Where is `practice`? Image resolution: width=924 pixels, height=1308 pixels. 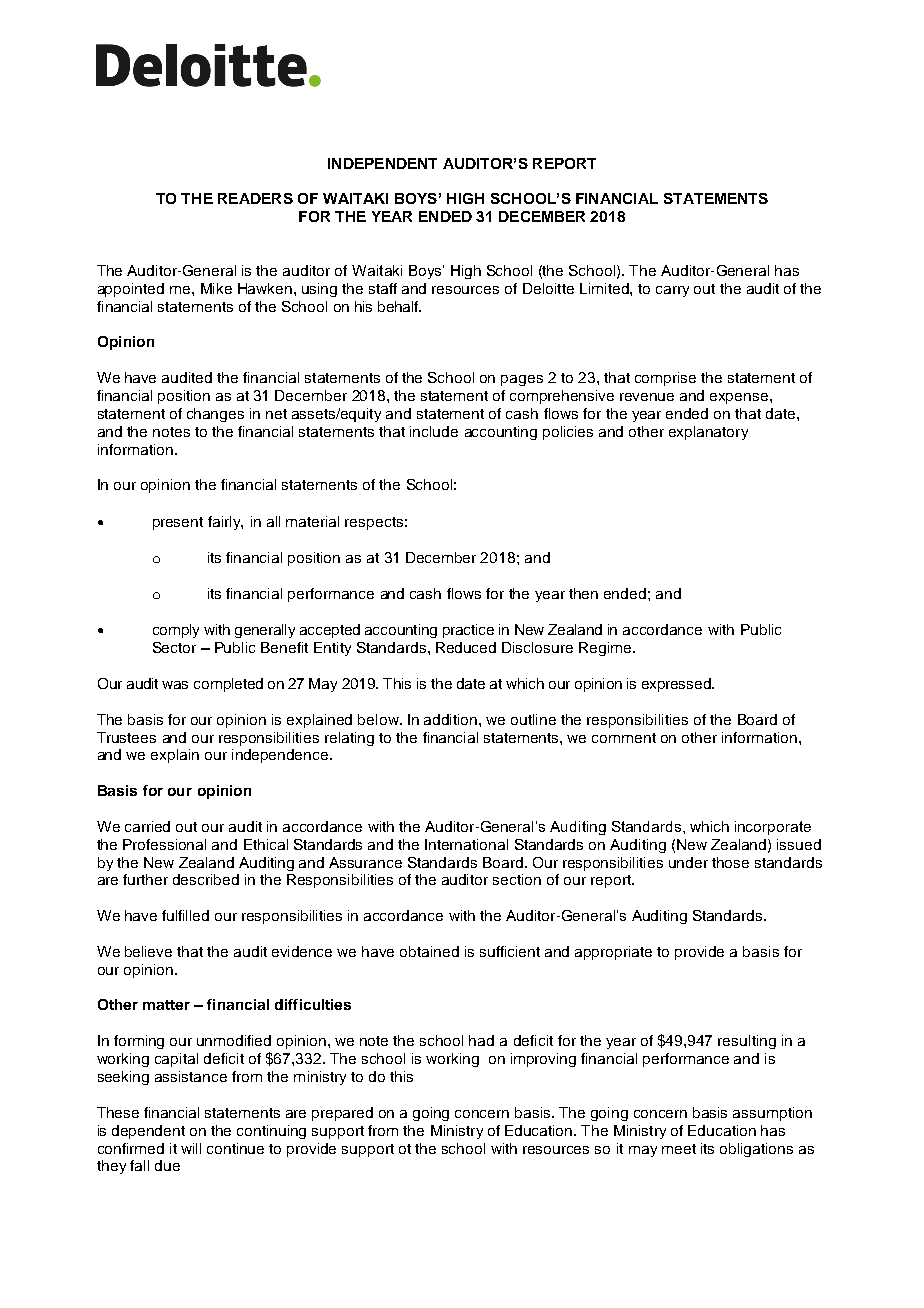
practice is located at coordinates (468, 631).
